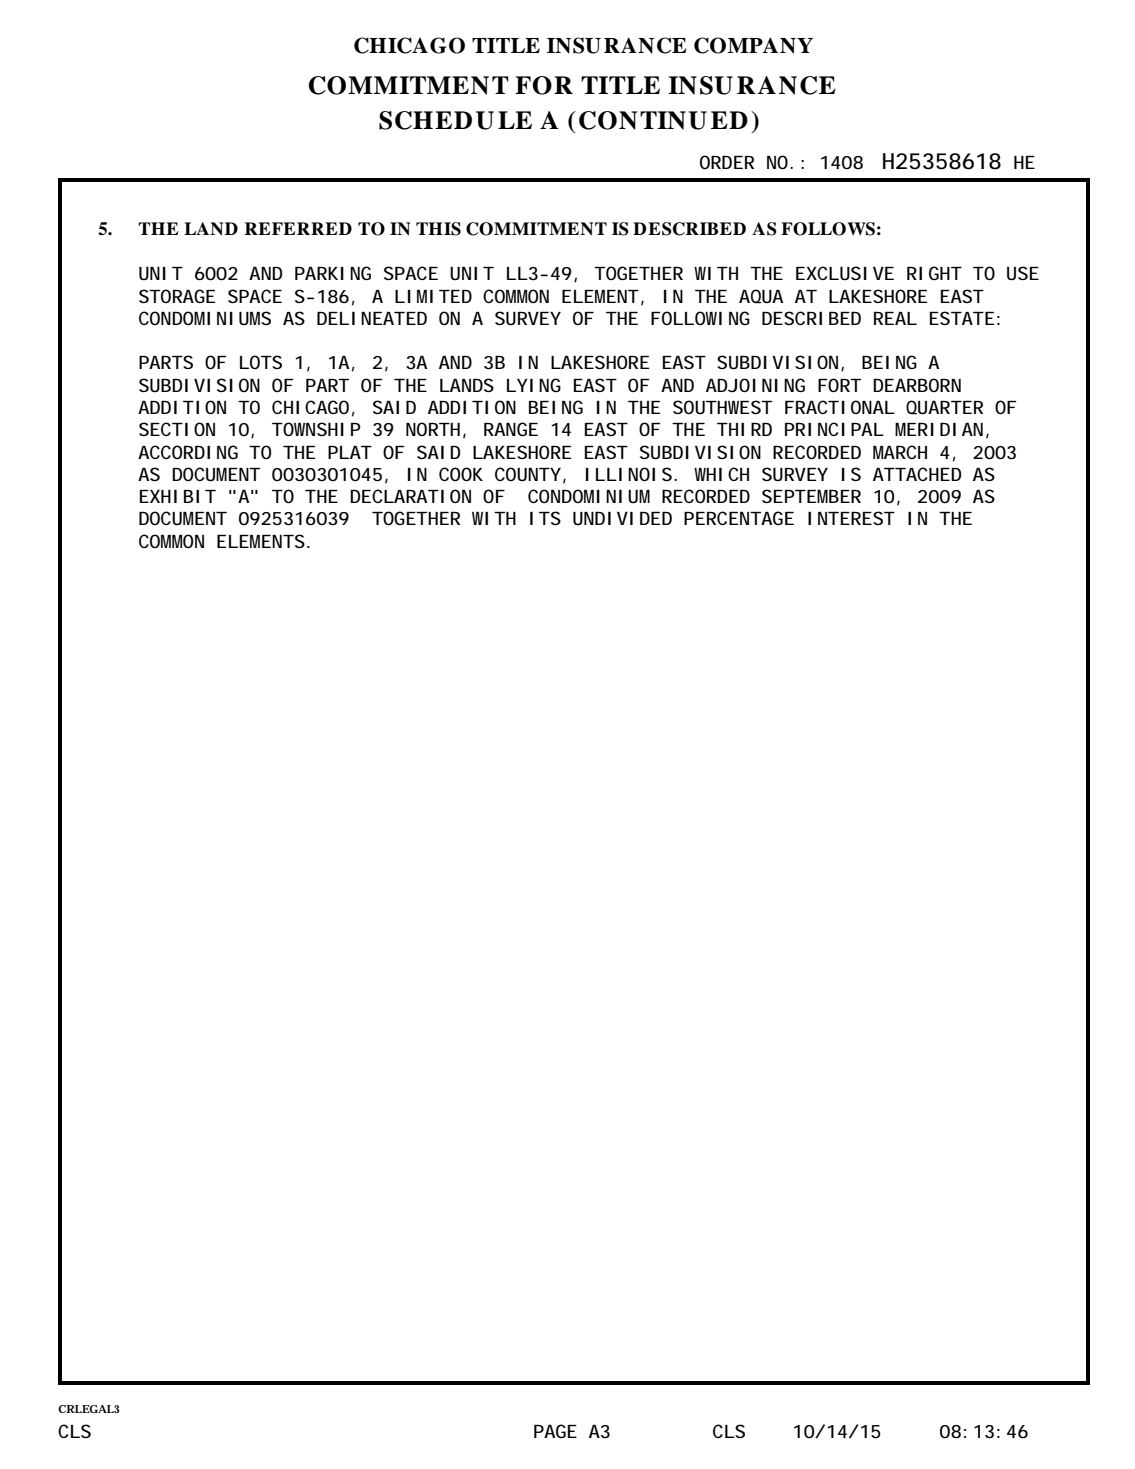  I want to click on REFERRED, so click(298, 228).
